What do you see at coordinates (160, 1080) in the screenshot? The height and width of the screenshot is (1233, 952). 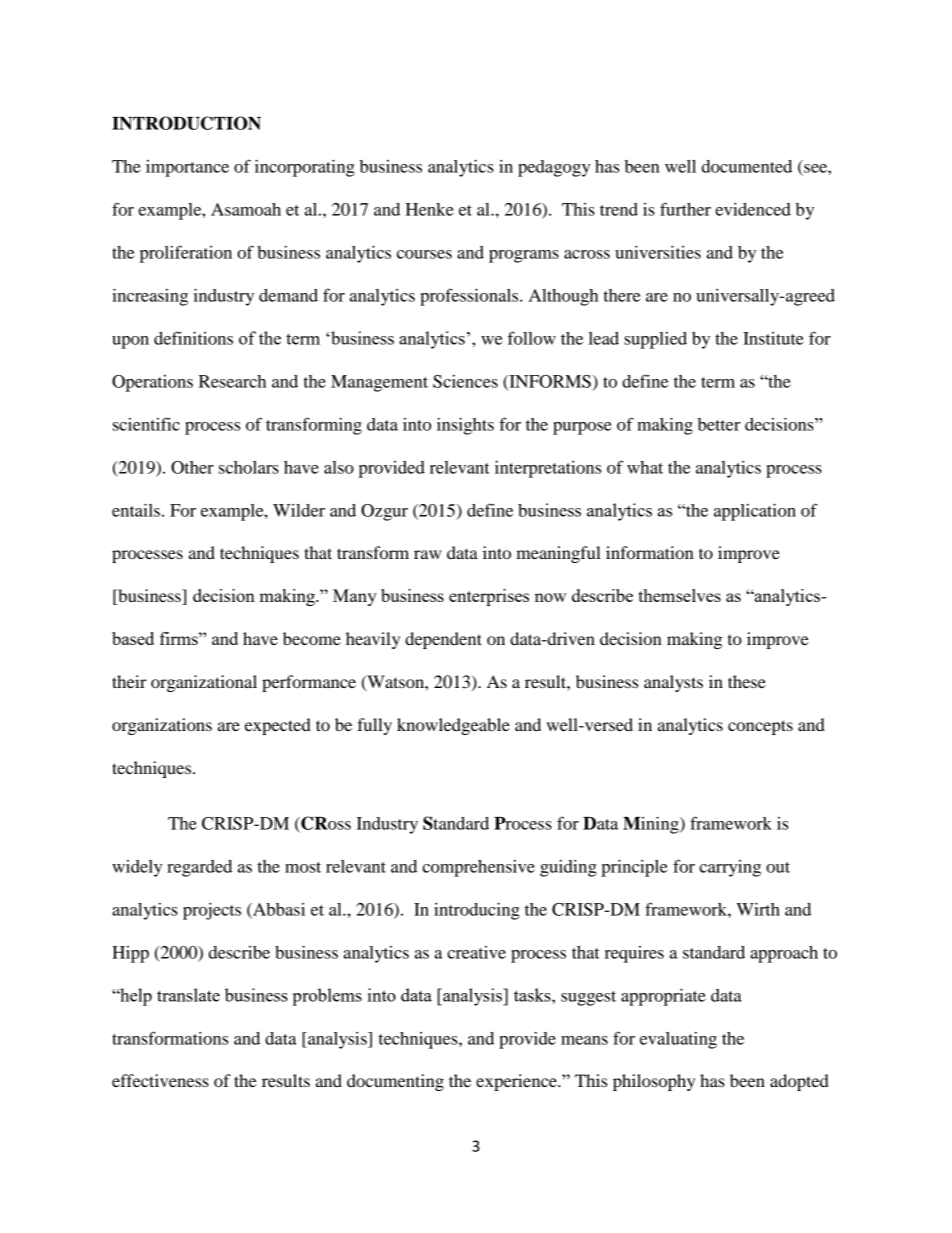 I see `effectiveness` at bounding box center [160, 1080].
